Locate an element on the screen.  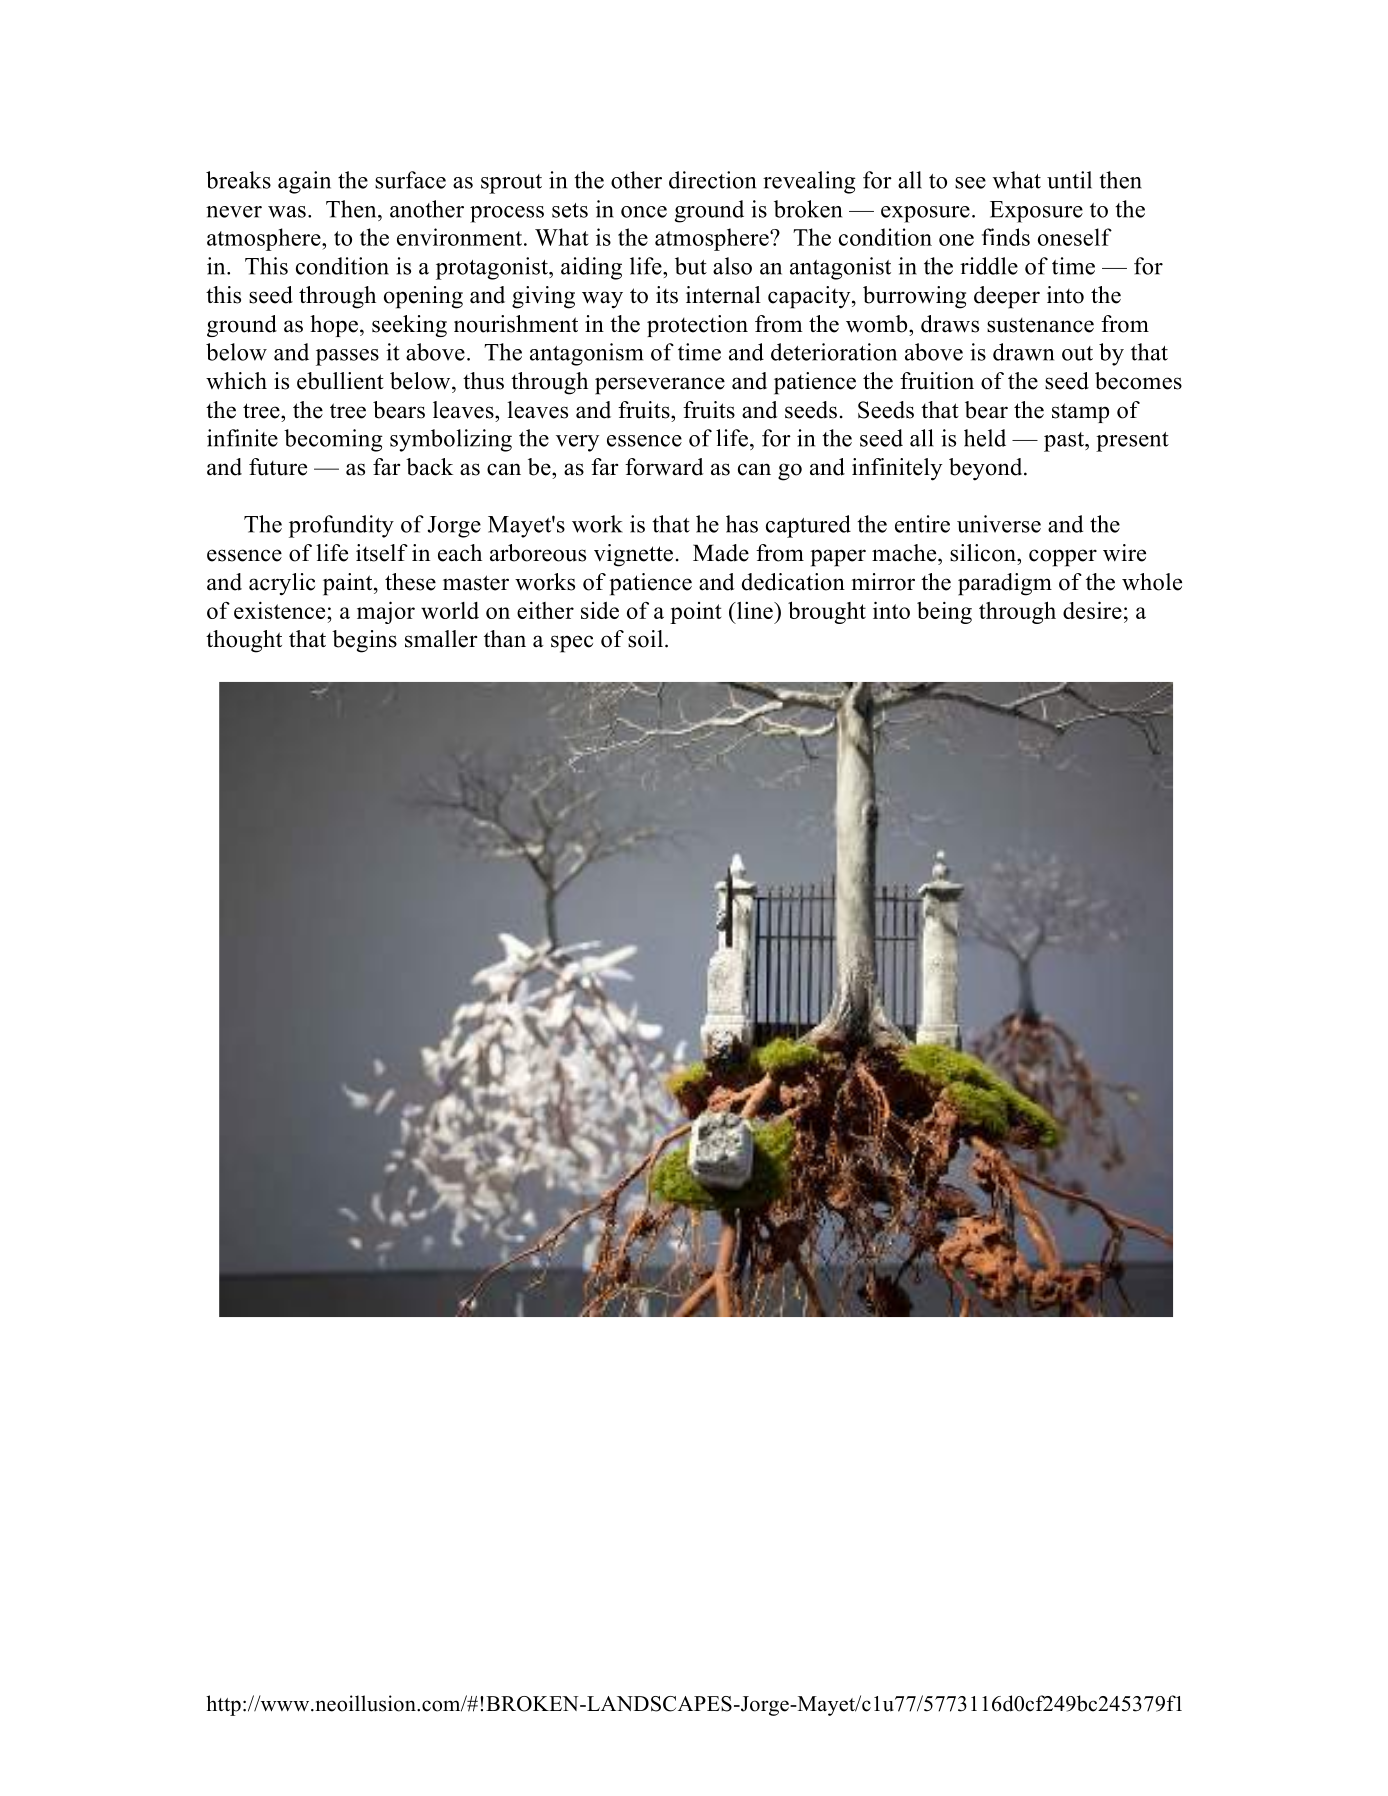
opening is located at coordinates (423, 297).
